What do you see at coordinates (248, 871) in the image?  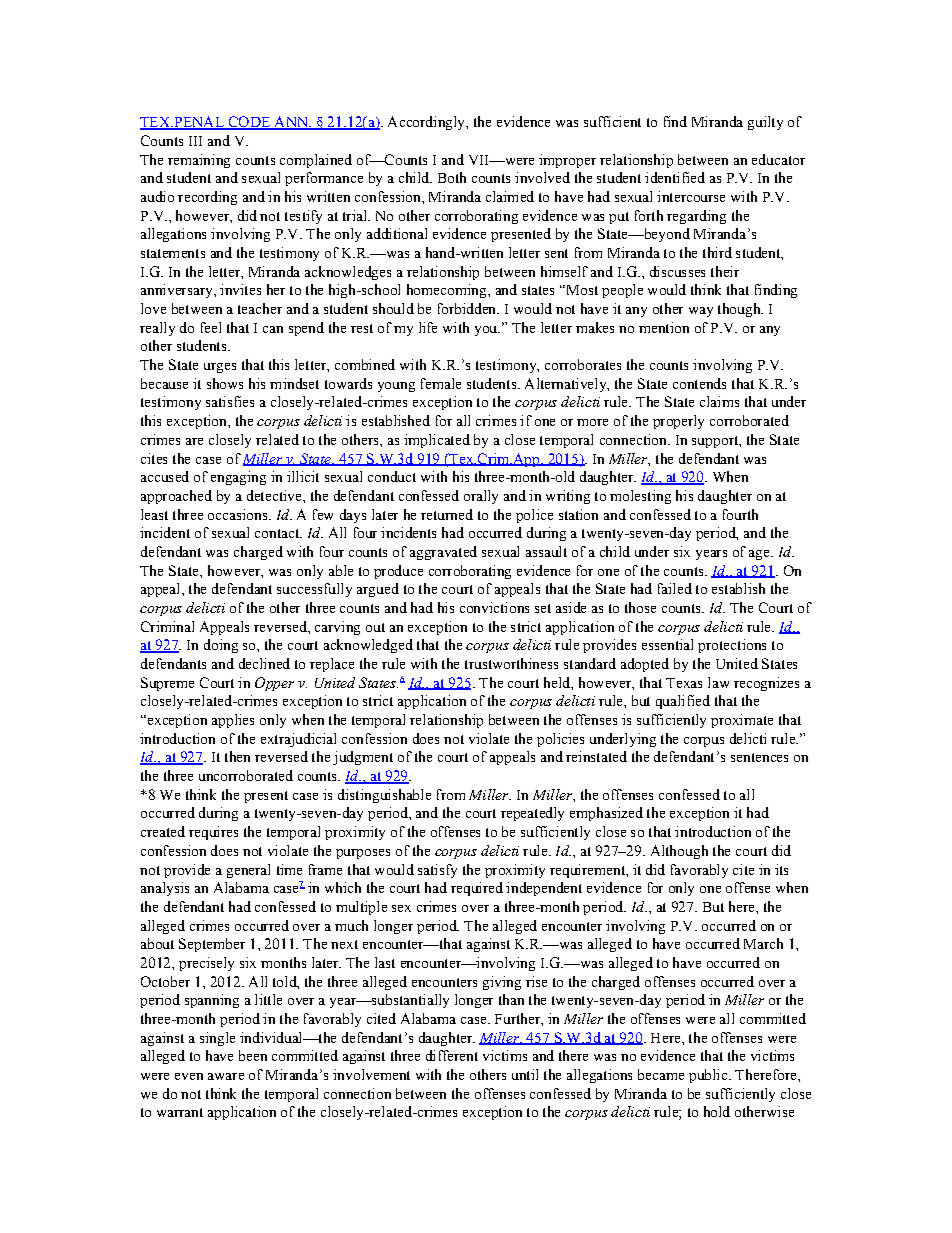 I see `general` at bounding box center [248, 871].
